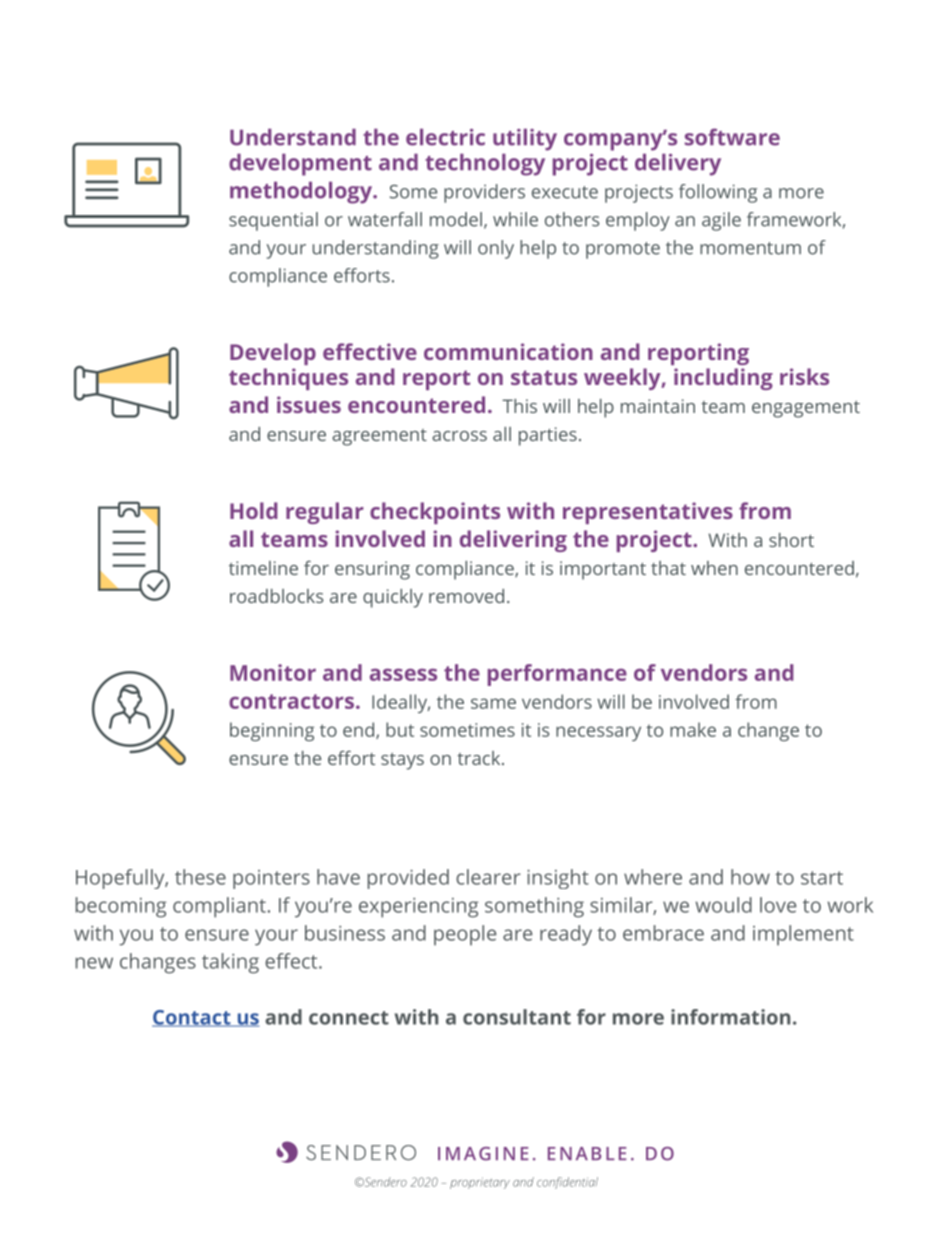 This image has width=952, height=1233. What do you see at coordinates (483, 1154) in the image?
I see `IMAGINE` at bounding box center [483, 1154].
